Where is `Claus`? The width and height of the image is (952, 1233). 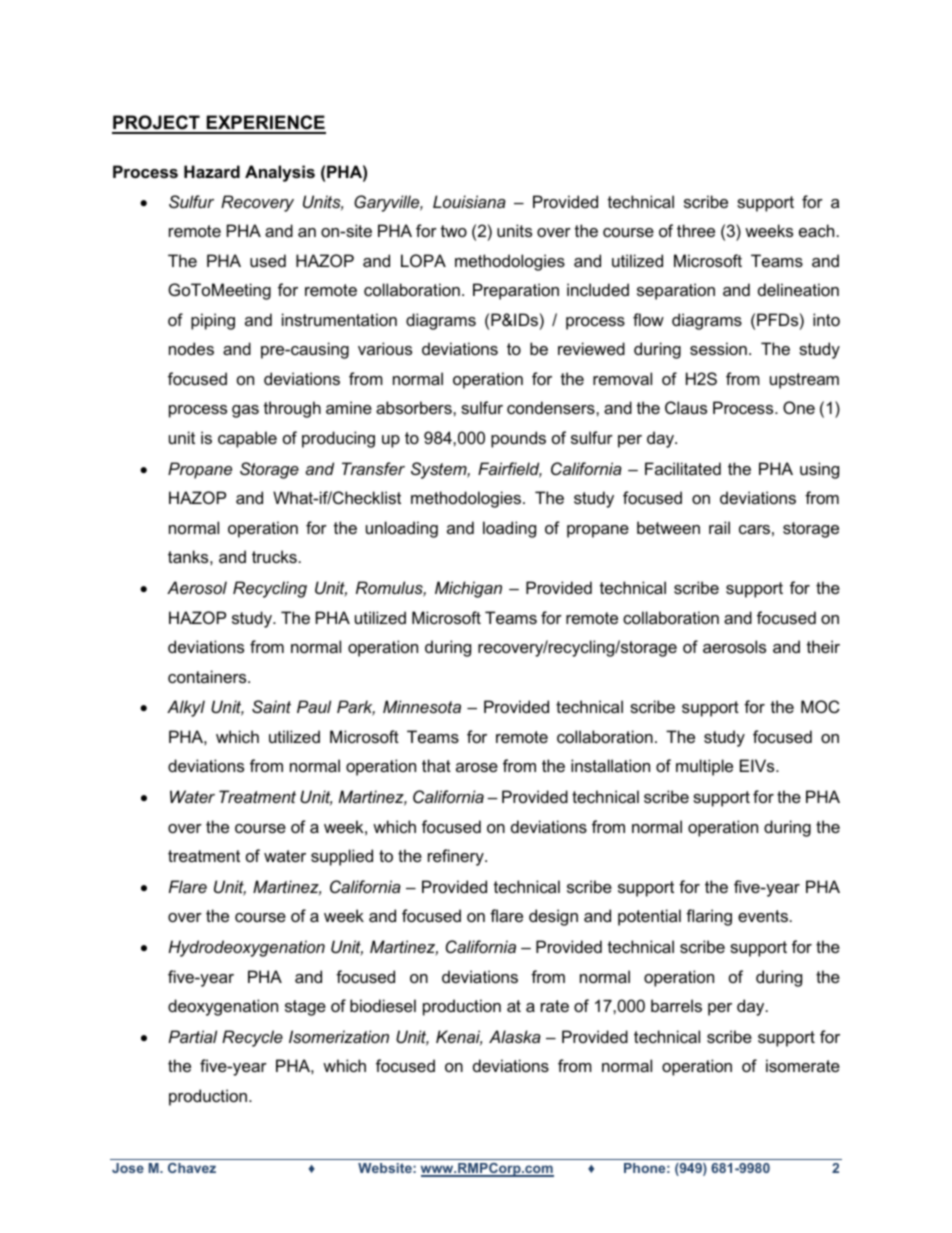
Claus is located at coordinates (686, 407).
